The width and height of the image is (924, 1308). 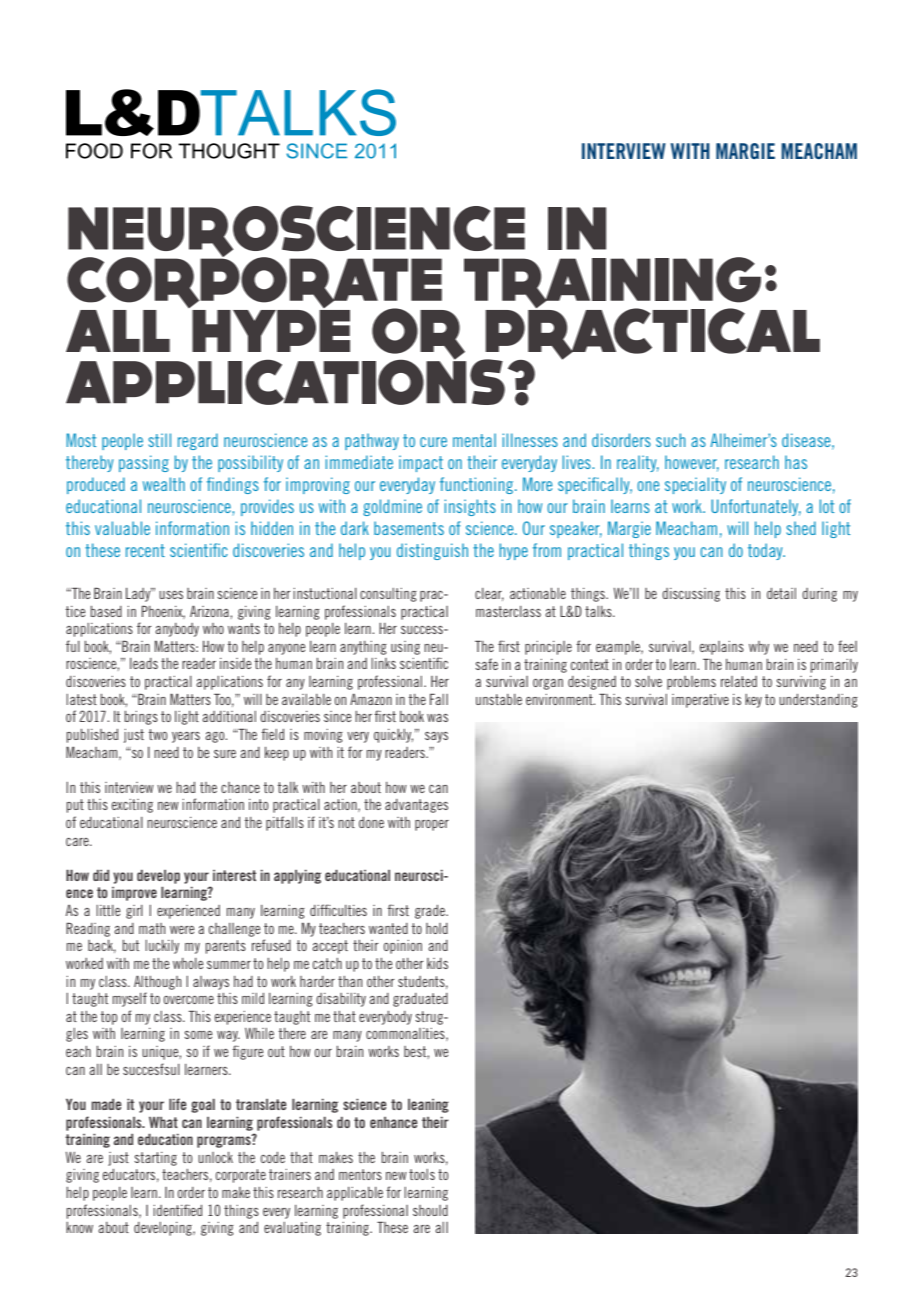 What do you see at coordinates (796, 462) in the image?
I see `has` at bounding box center [796, 462].
